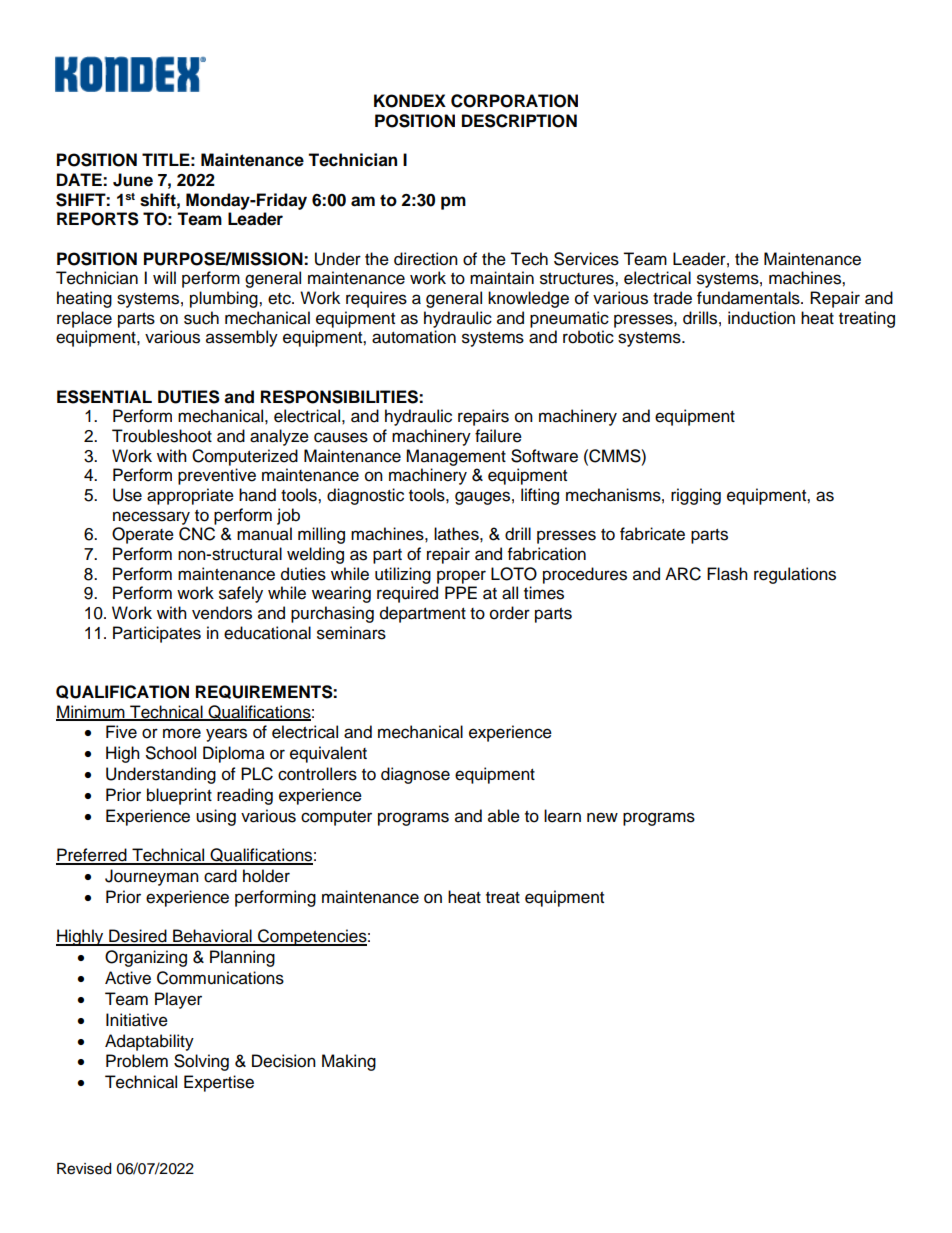 The width and height of the screenshot is (952, 1233). What do you see at coordinates (456, 457) in the screenshot?
I see `Management` at bounding box center [456, 457].
